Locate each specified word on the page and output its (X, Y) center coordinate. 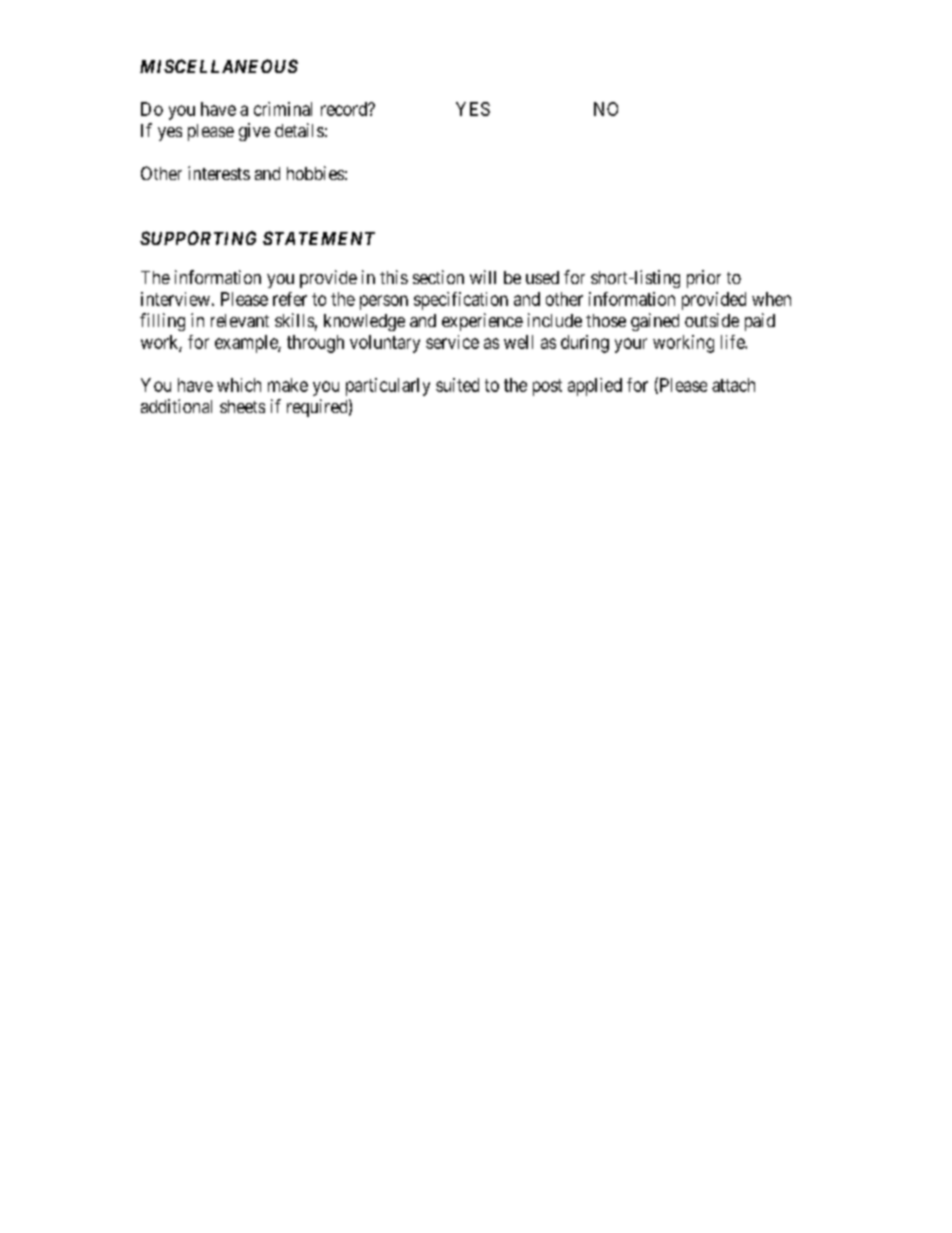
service (452, 342)
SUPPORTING (198, 238)
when (771, 299)
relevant (240, 320)
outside (712, 320)
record (345, 109)
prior (704, 279)
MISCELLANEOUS (219, 66)
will (483, 277)
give (254, 132)
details (299, 130)
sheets (242, 406)
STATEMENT (319, 238)
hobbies (315, 173)
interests (219, 173)
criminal (283, 109)
